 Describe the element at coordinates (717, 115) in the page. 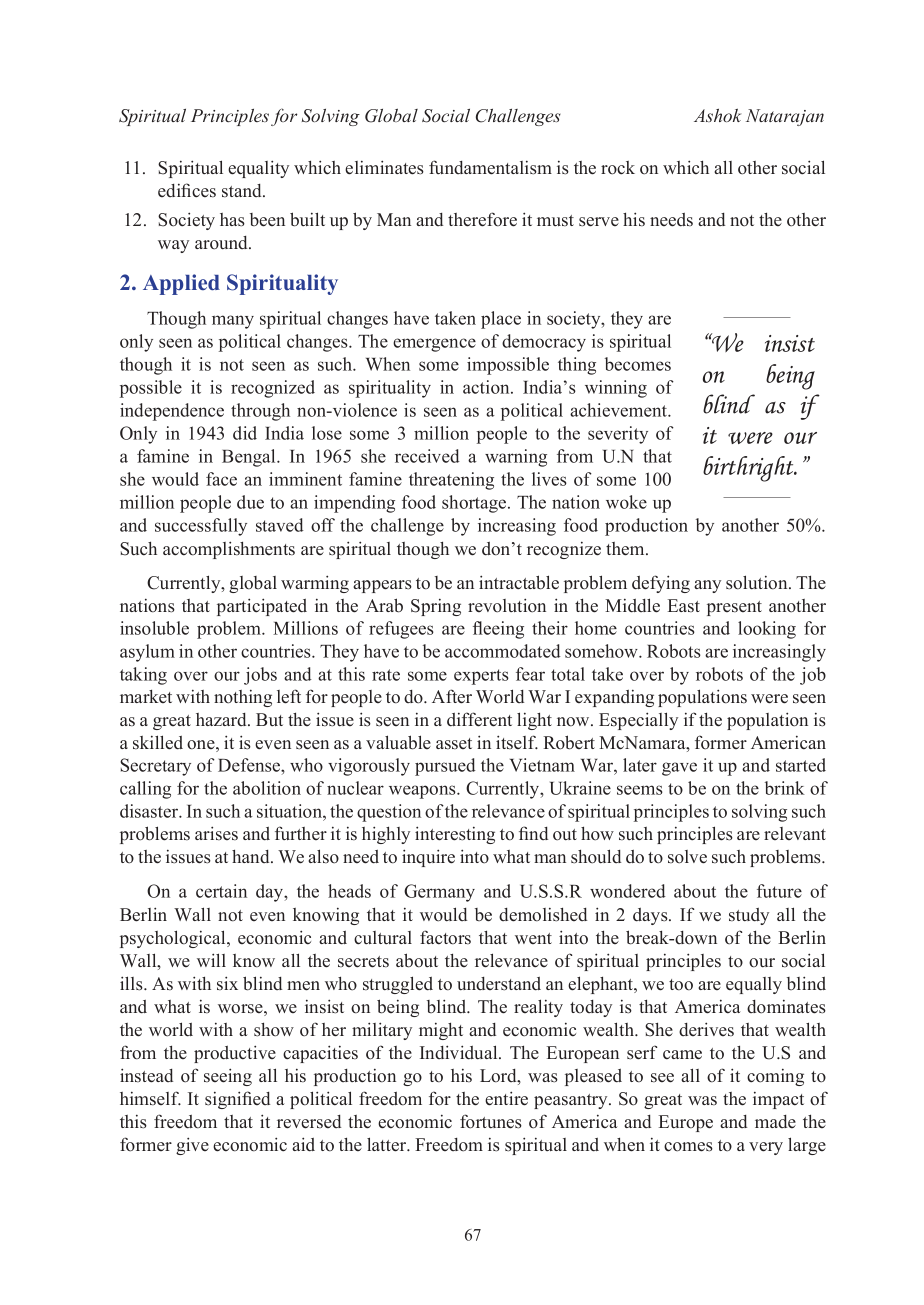

I see `Ashok` at that location.
